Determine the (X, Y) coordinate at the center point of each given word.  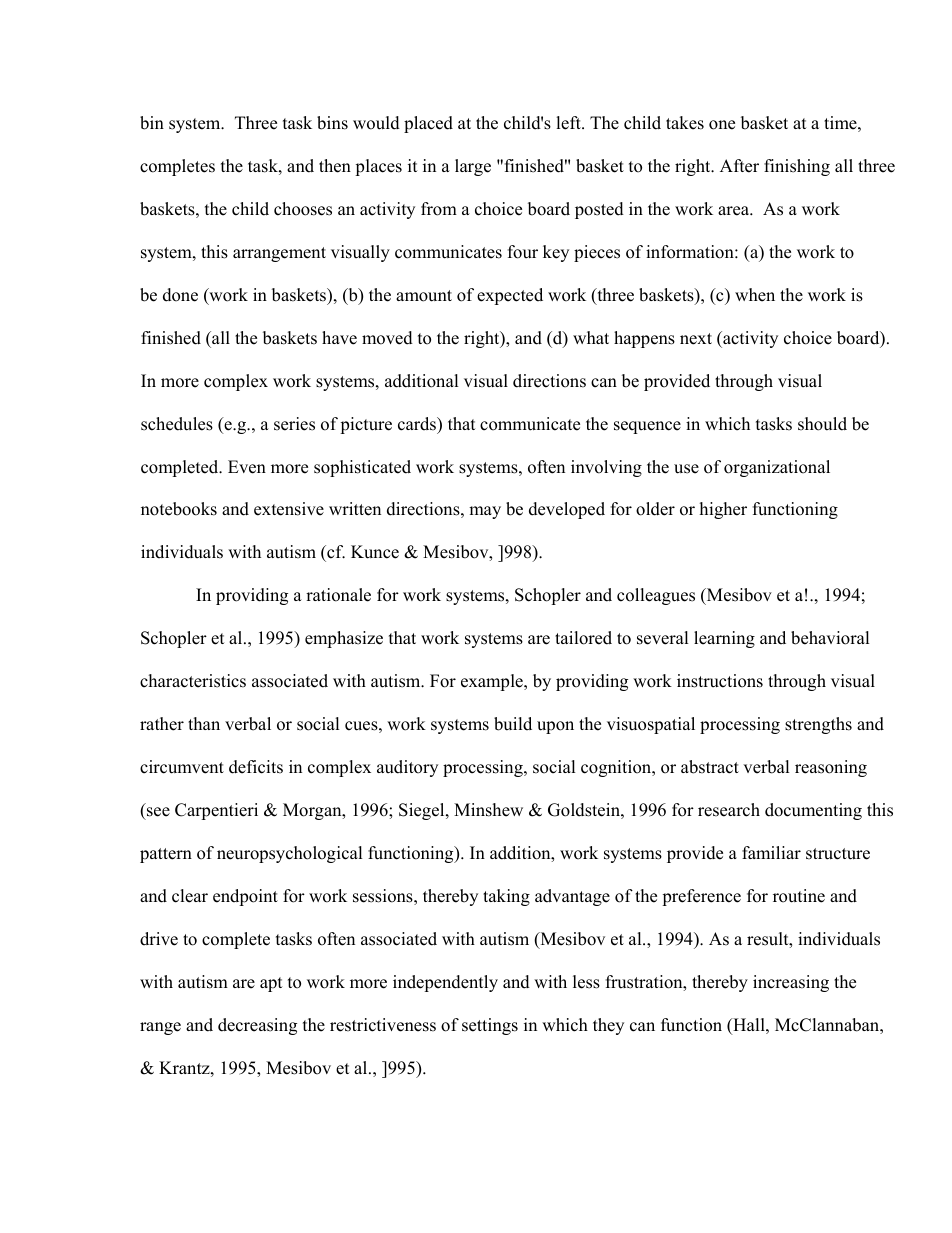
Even (247, 467)
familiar (771, 852)
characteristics (193, 681)
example (493, 682)
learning (724, 639)
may (485, 512)
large (473, 167)
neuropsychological (290, 854)
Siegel (423, 811)
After (739, 166)
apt (271, 984)
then (335, 166)
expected (510, 296)
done (180, 295)
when (755, 295)
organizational (777, 468)
